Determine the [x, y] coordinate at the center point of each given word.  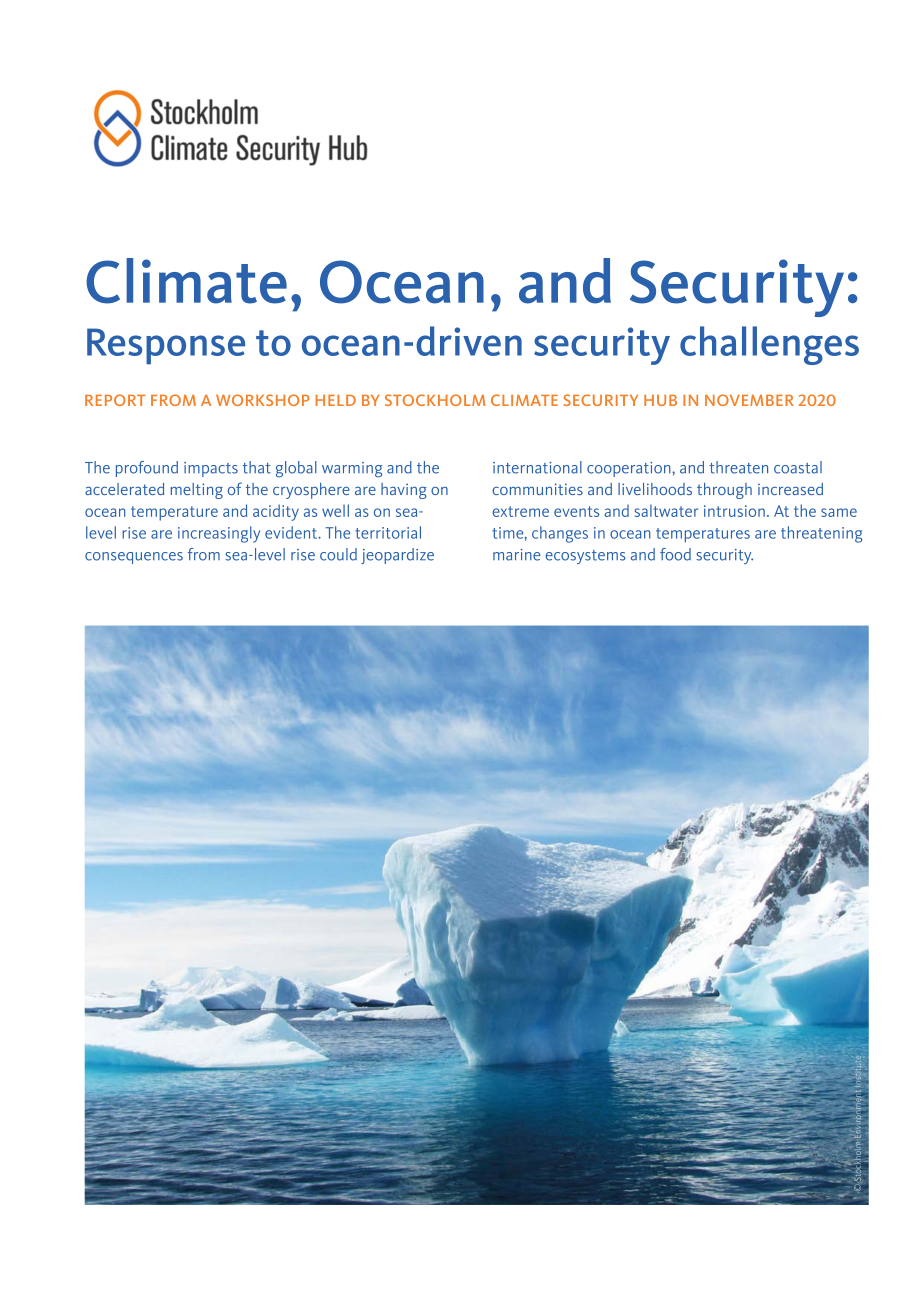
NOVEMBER [749, 400]
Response [166, 346]
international [537, 467]
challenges [769, 345]
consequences [134, 558]
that [257, 467]
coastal [798, 467]
